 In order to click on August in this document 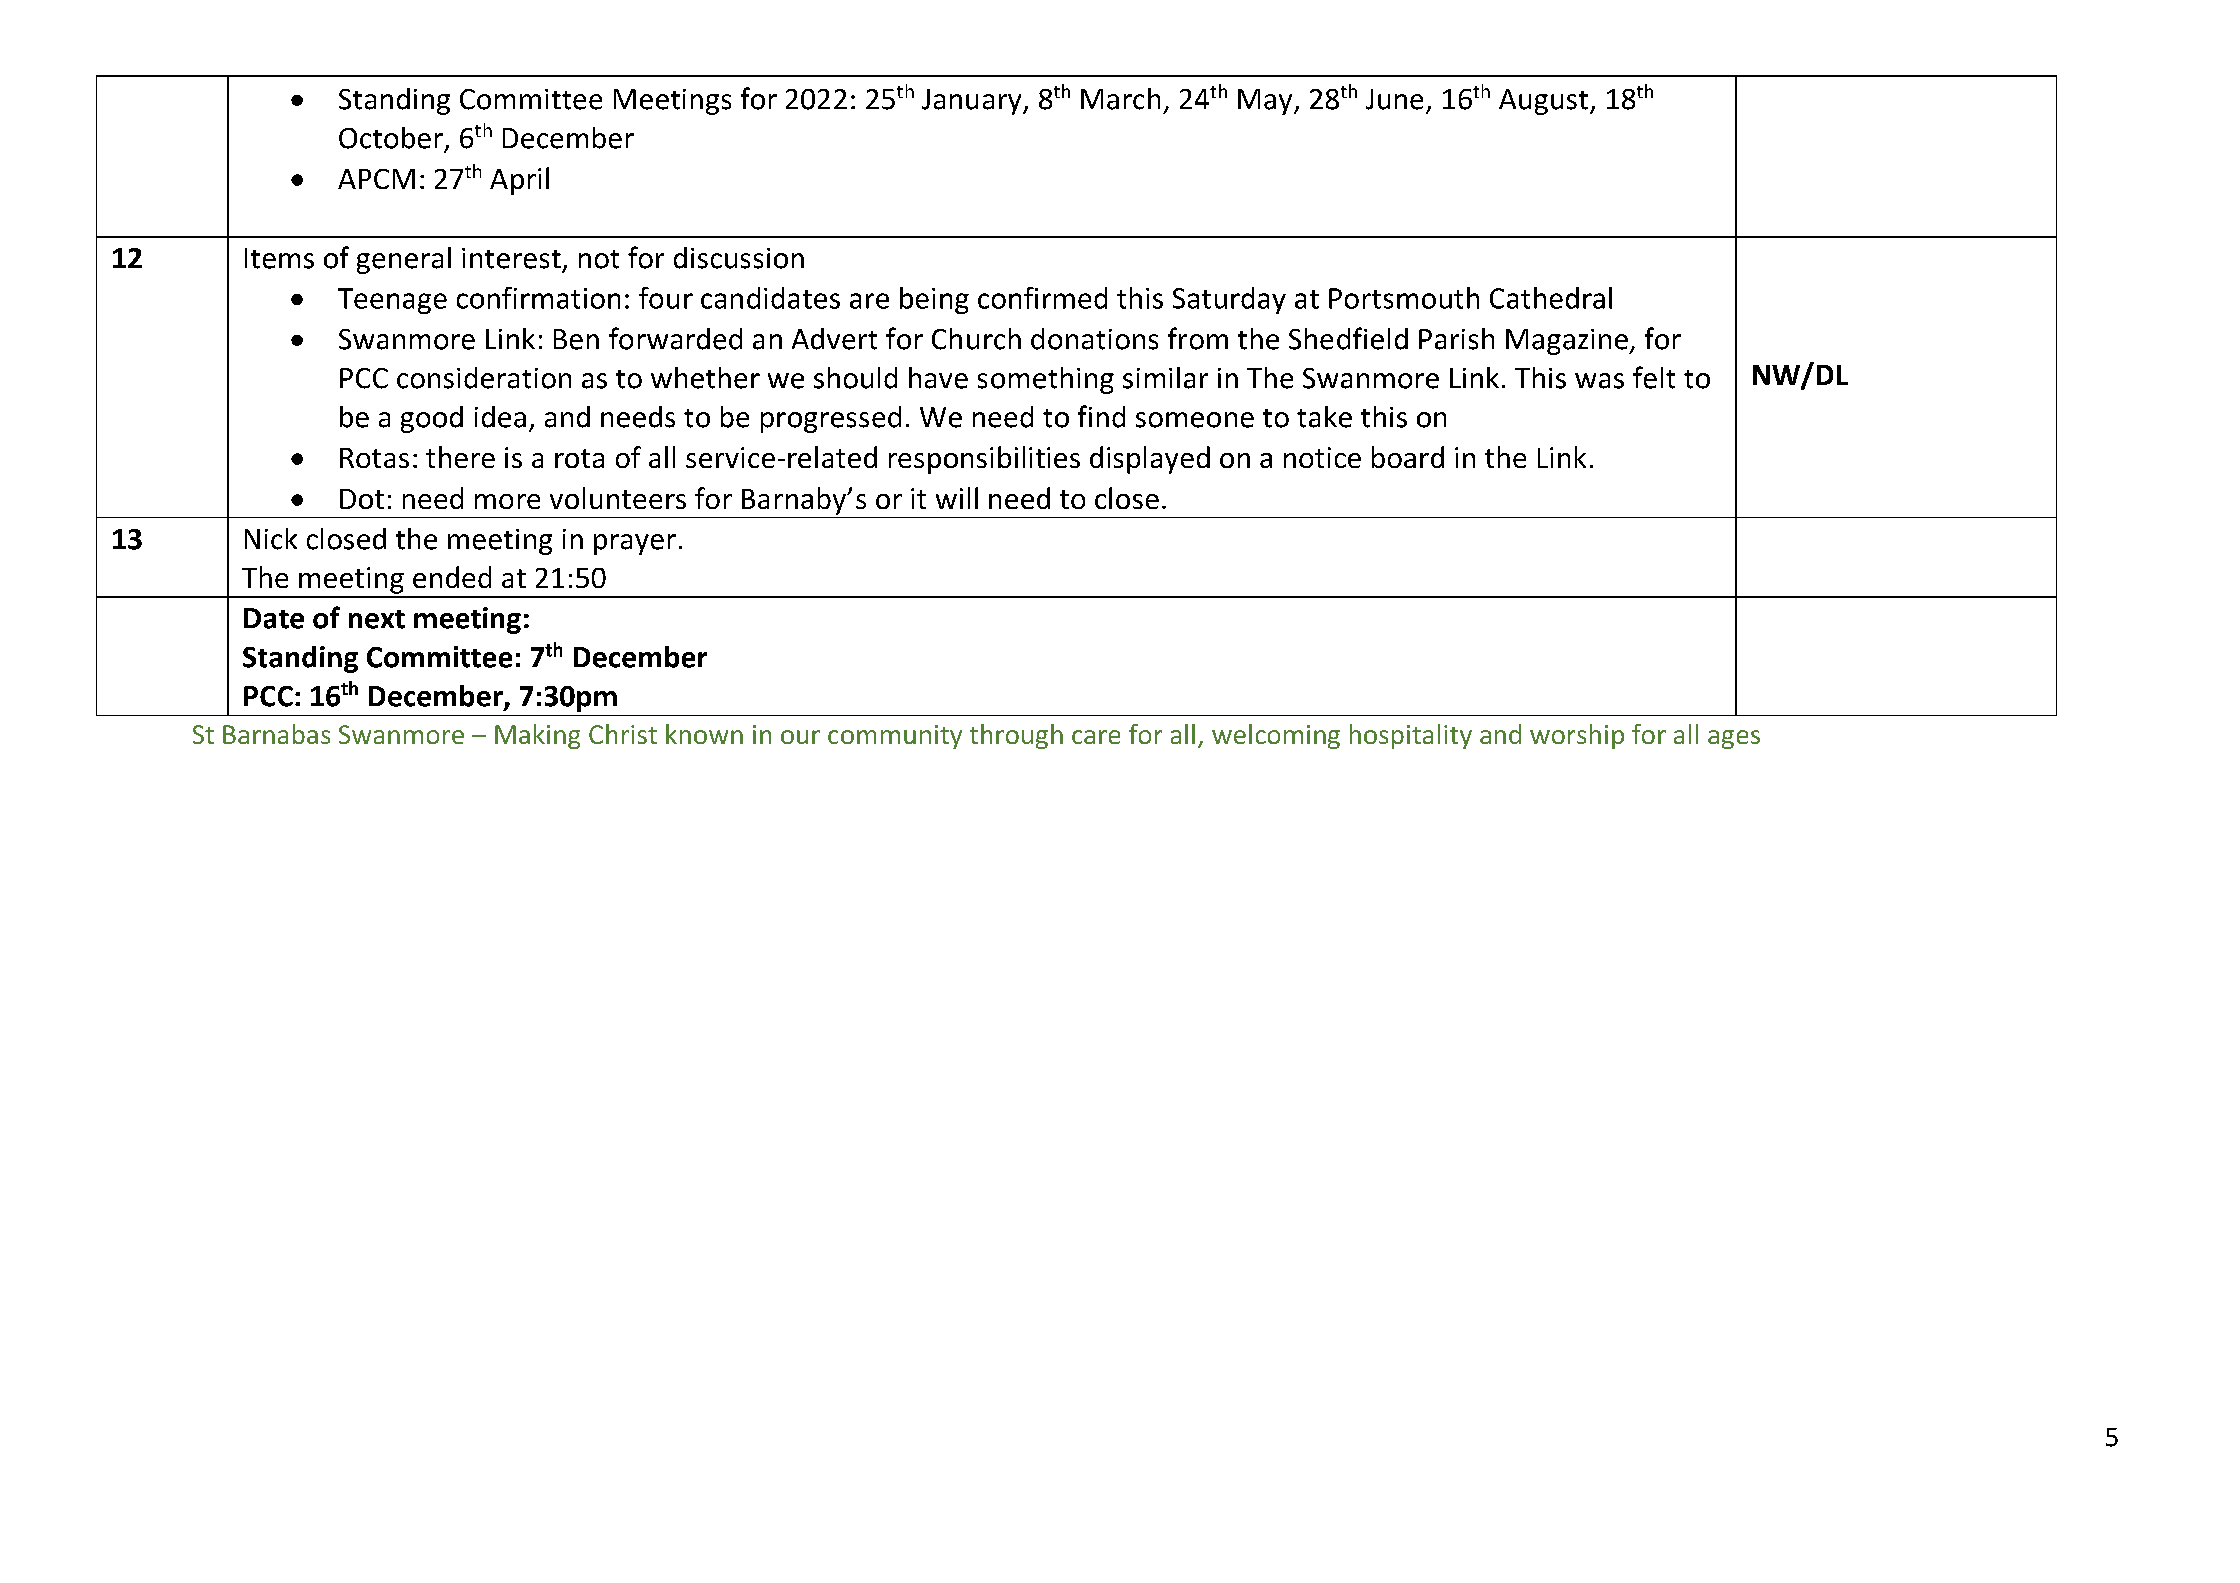, I will do `click(1543, 102)`.
